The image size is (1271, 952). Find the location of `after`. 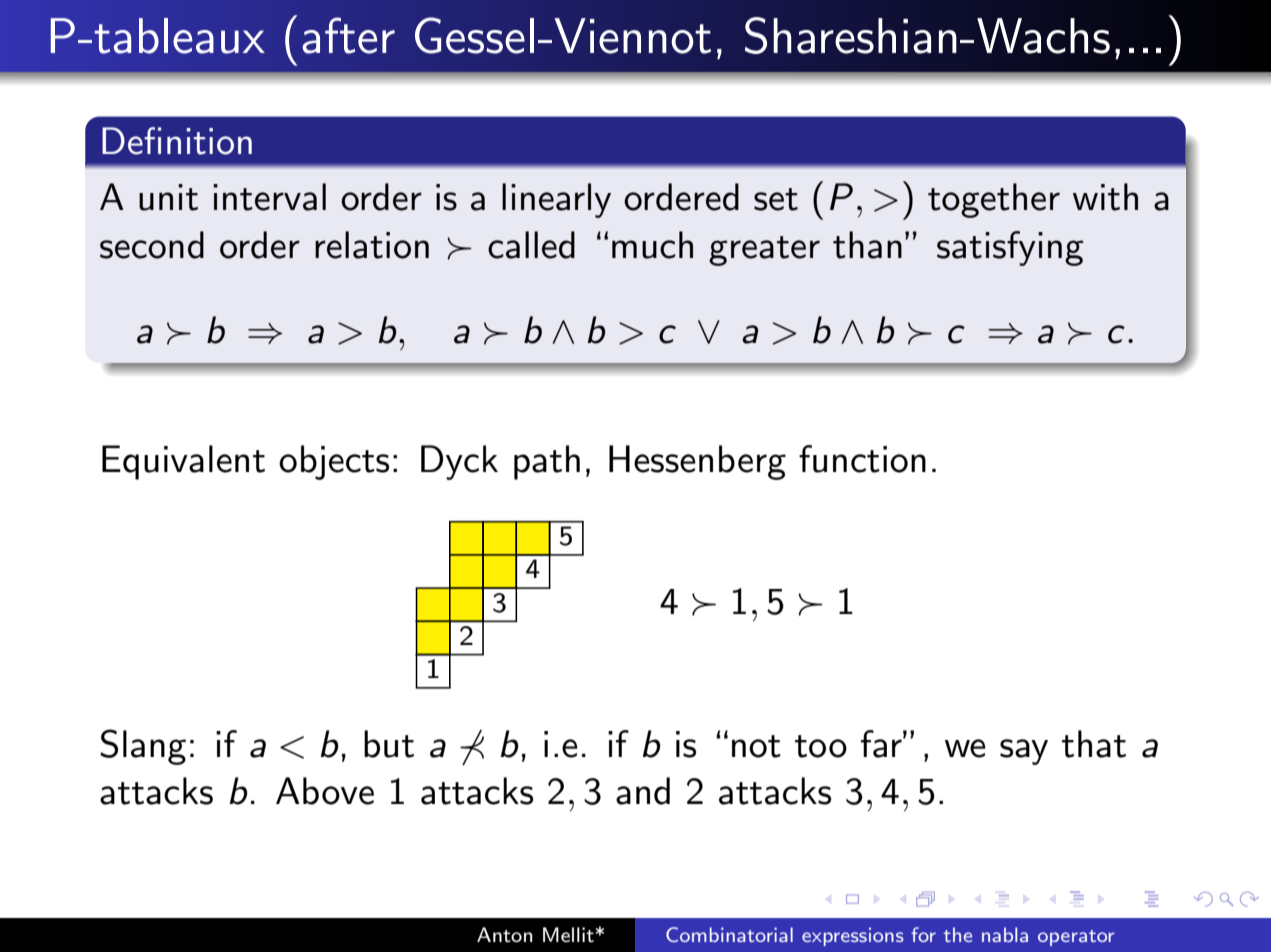

after is located at coordinates (348, 35).
